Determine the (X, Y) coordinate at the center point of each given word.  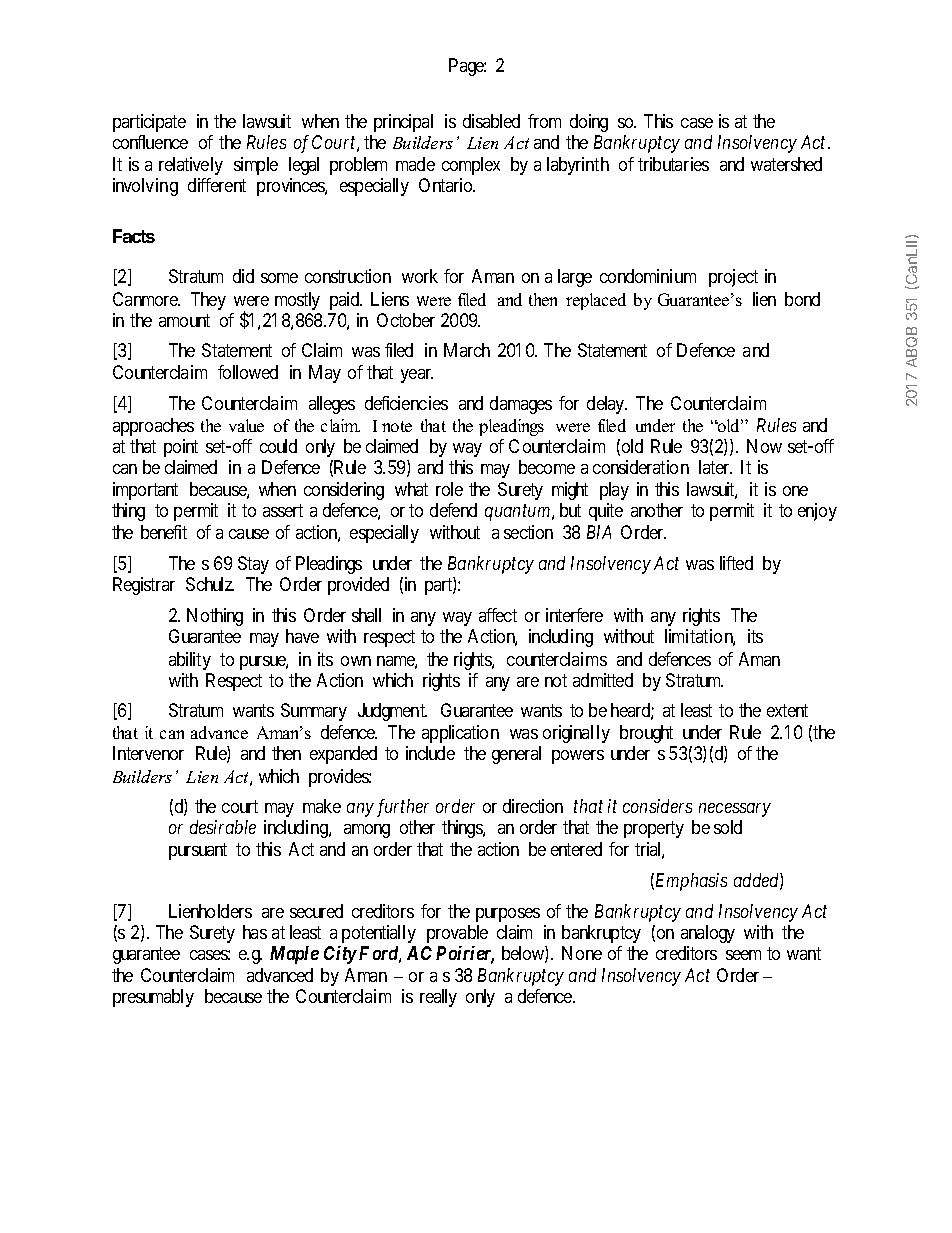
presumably (153, 998)
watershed (786, 164)
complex (471, 166)
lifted (736, 563)
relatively (191, 166)
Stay (253, 565)
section (528, 532)
